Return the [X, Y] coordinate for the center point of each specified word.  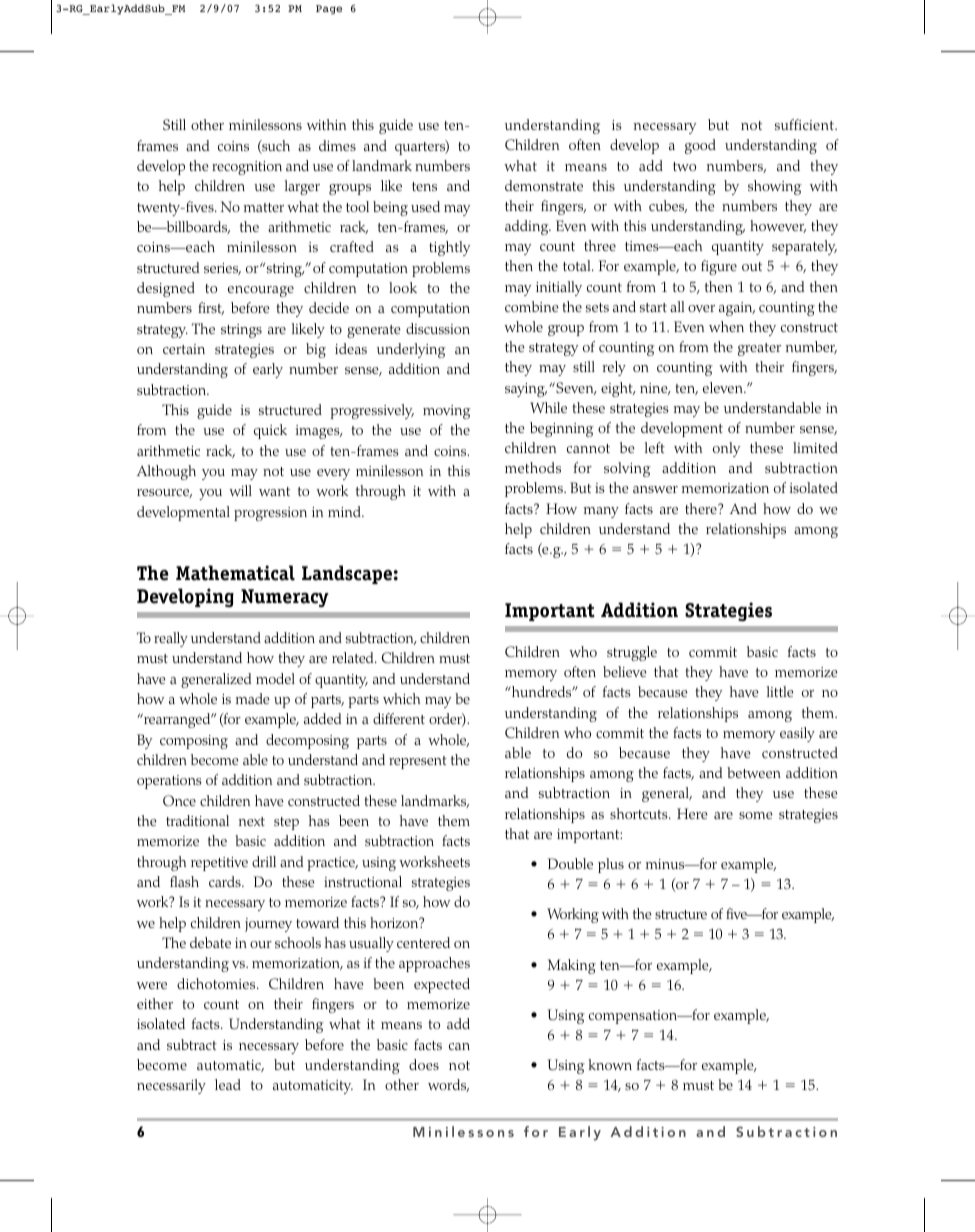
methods [533, 467]
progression [270, 514]
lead [228, 1084]
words [448, 1085]
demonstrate [544, 185]
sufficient [805, 124]
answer [655, 489]
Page [329, 9]
